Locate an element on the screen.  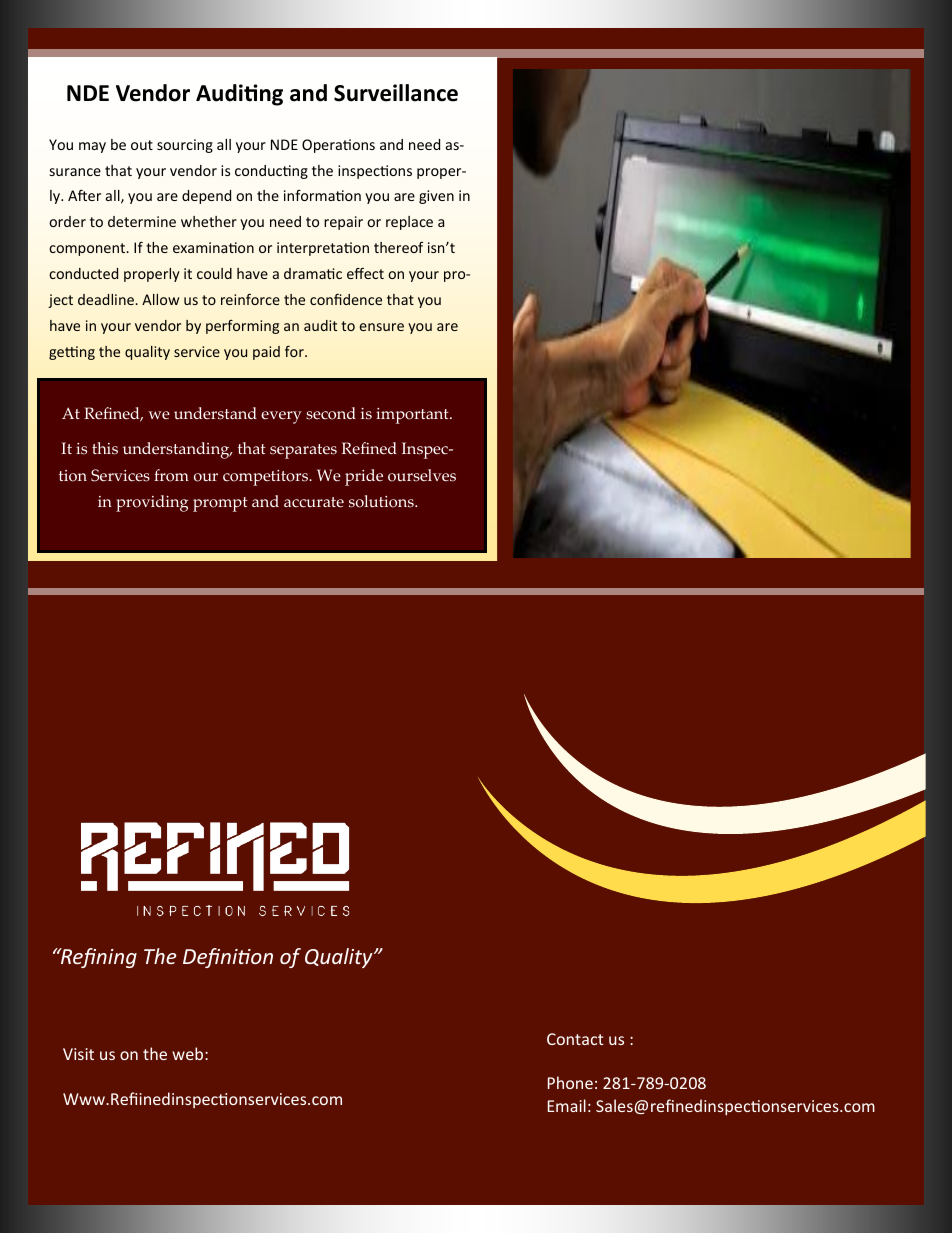
web is located at coordinates (189, 1053).
